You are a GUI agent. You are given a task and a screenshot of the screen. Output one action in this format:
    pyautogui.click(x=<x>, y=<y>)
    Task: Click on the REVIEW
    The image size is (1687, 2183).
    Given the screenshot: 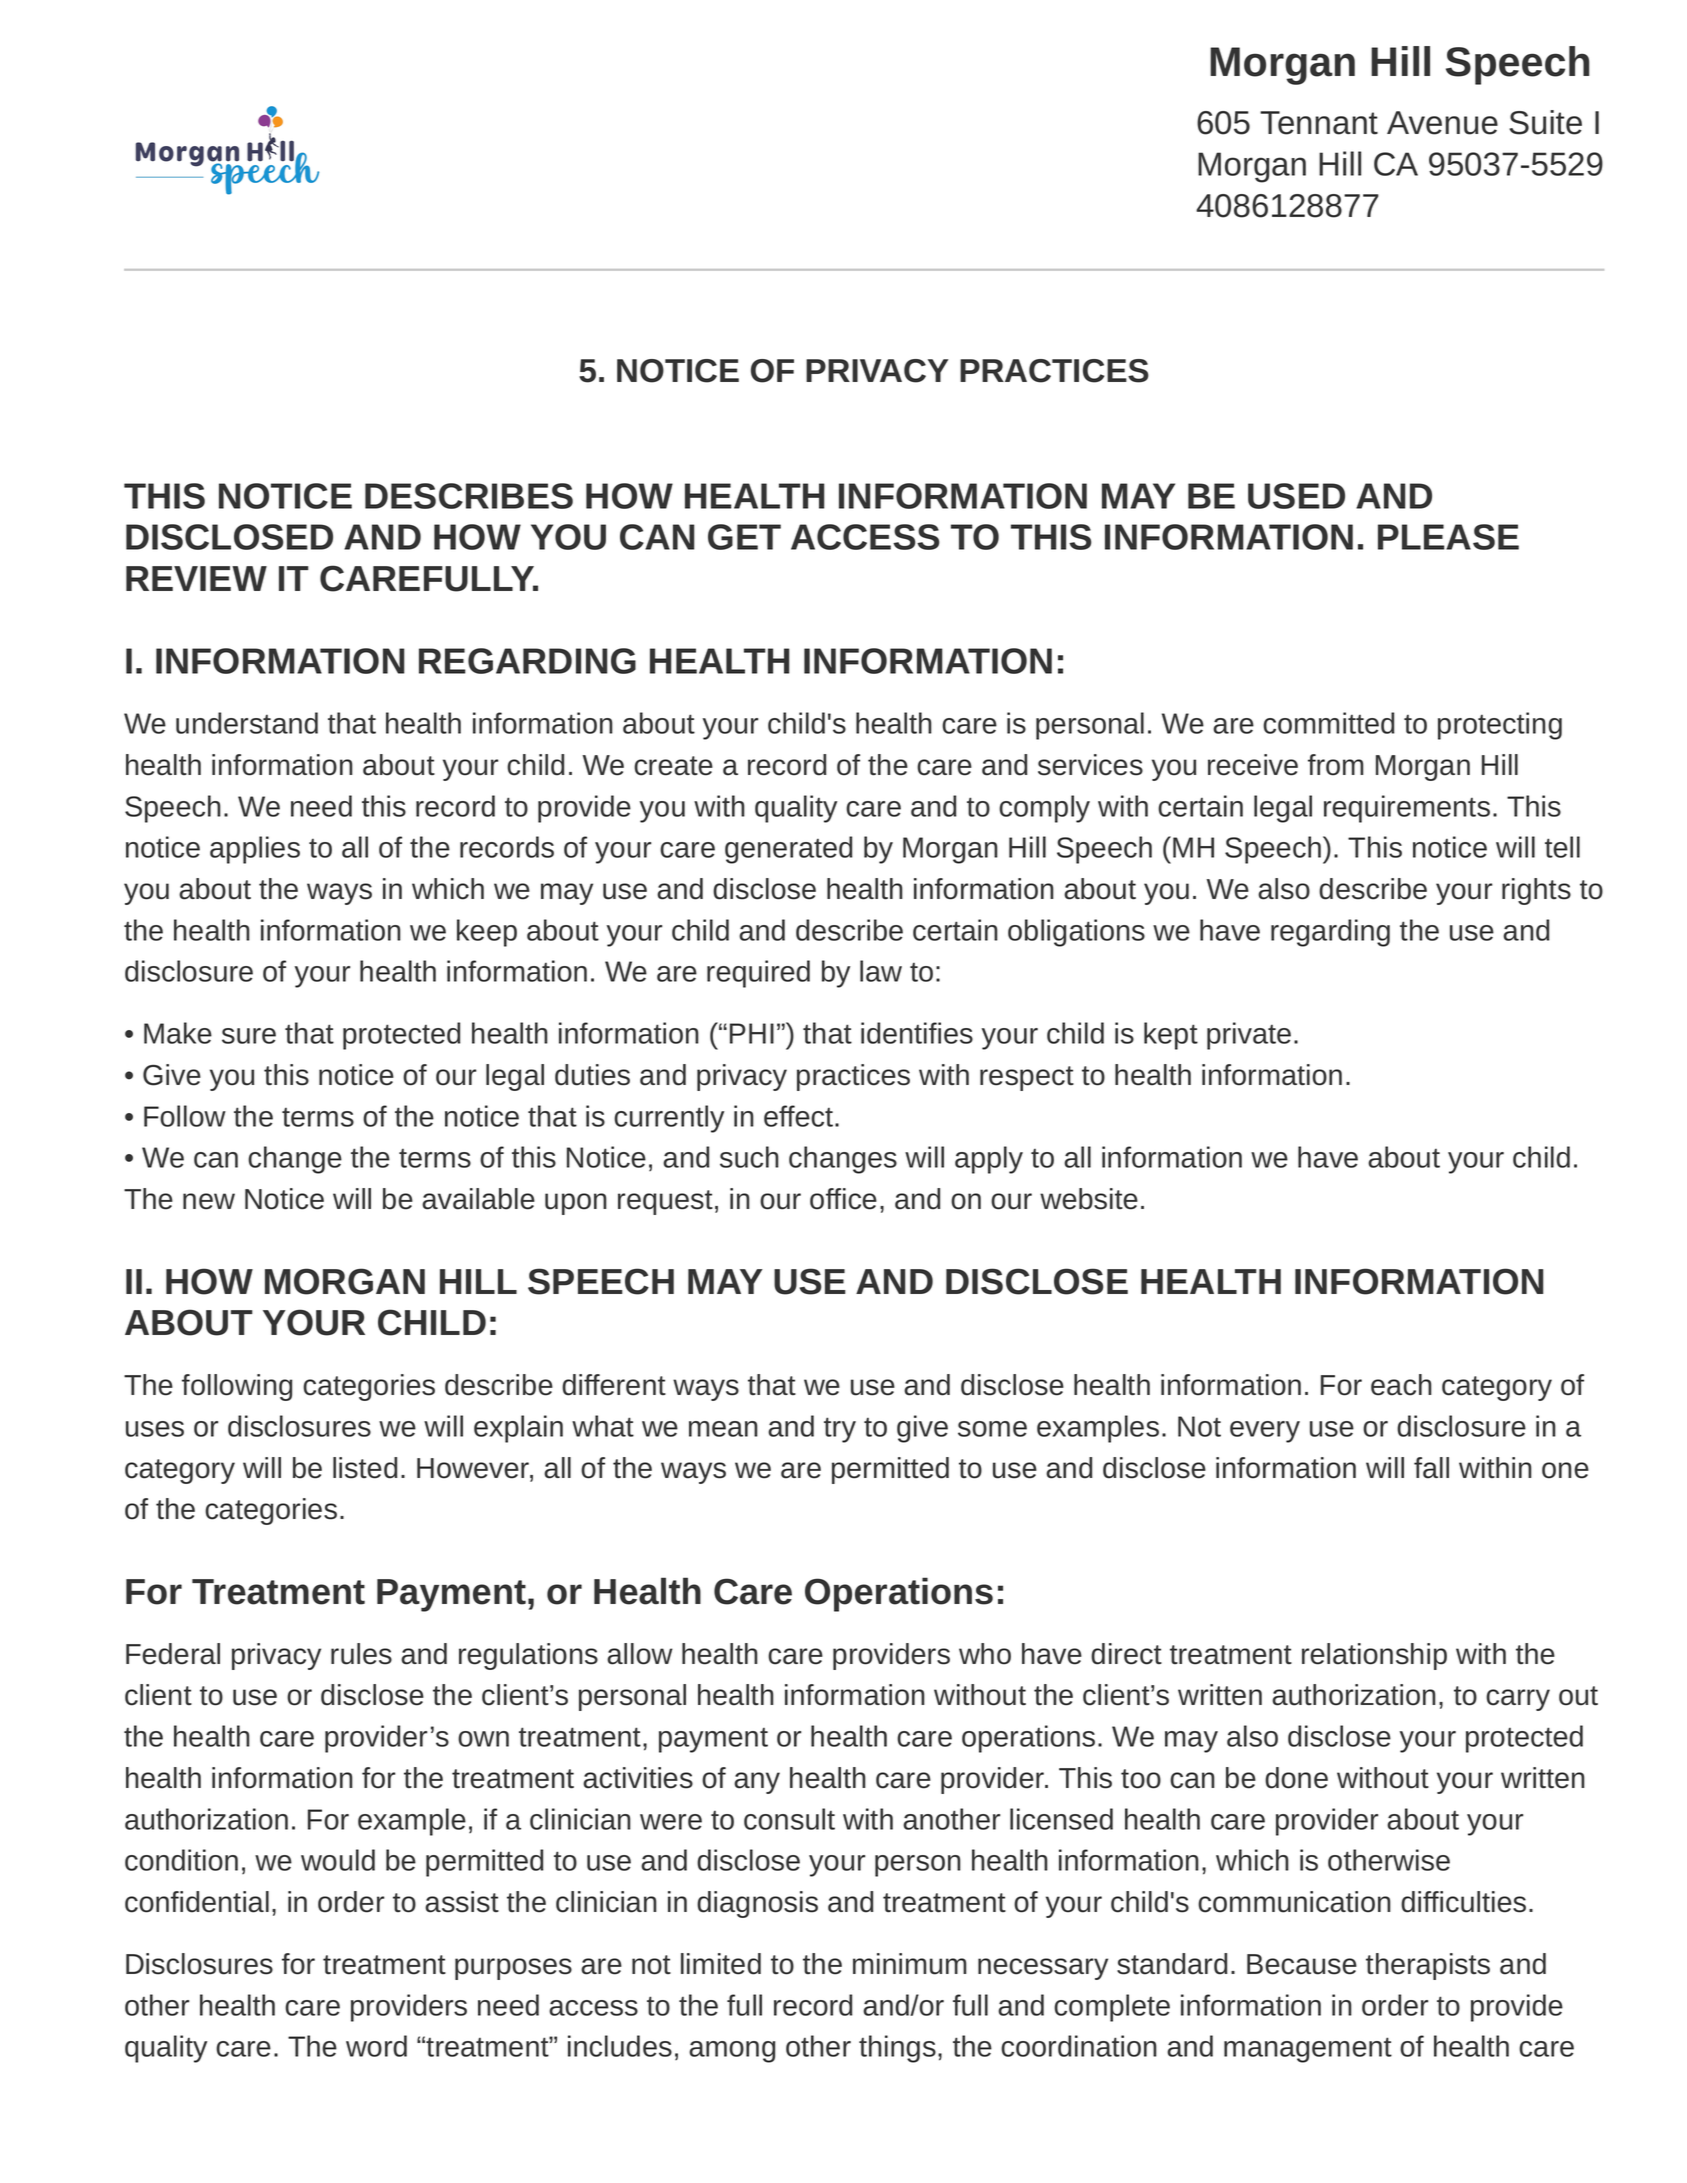 What is the action you would take?
    pyautogui.click(x=196, y=578)
